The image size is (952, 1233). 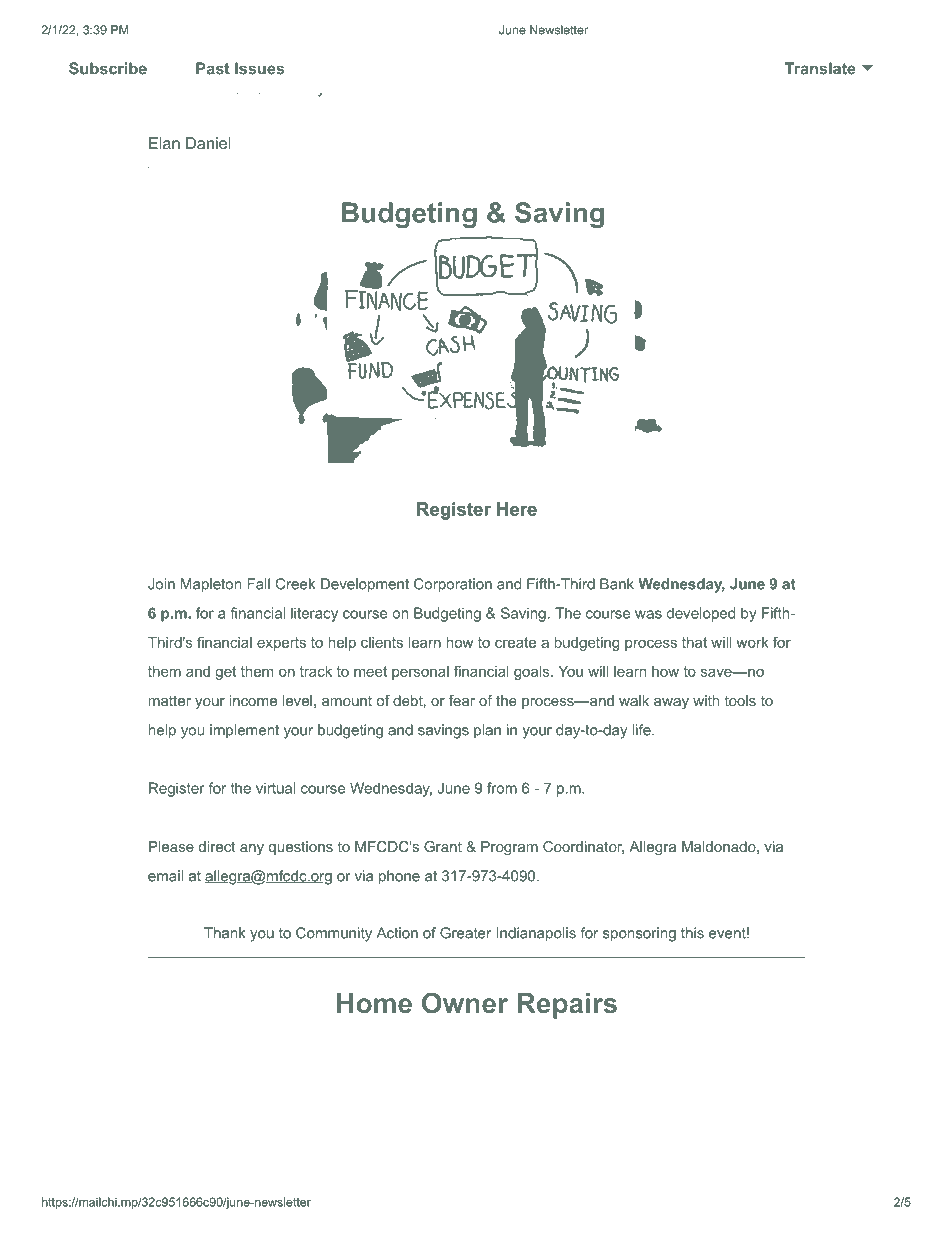 What do you see at coordinates (465, 1002) in the screenshot?
I see `Owner` at bounding box center [465, 1002].
